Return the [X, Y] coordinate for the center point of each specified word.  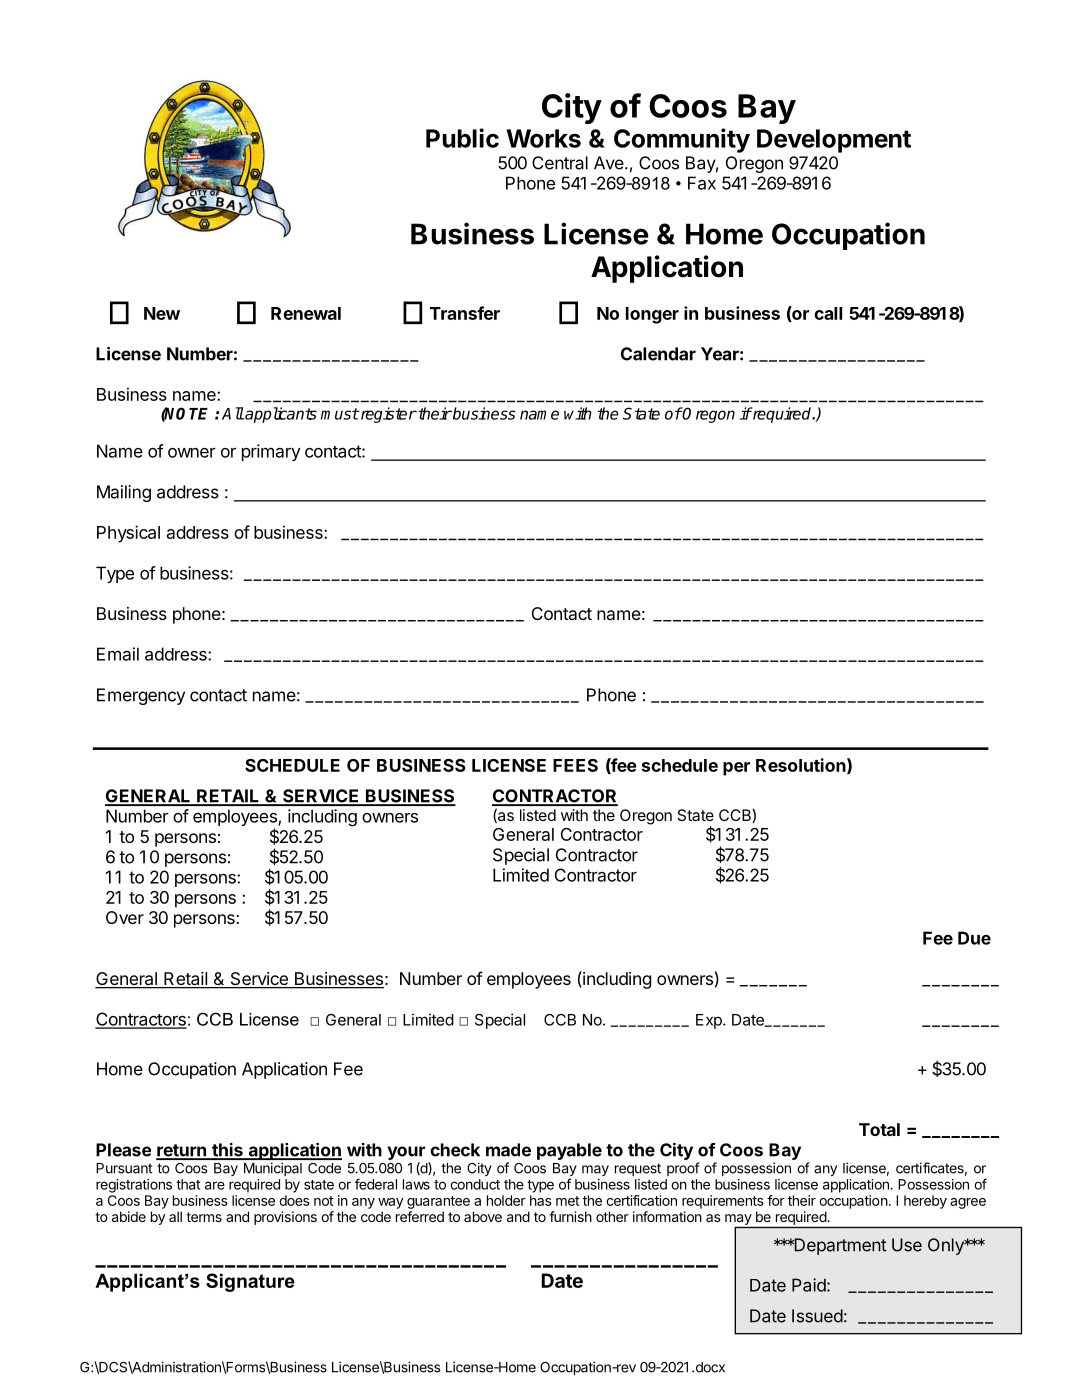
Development [834, 141]
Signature [250, 1282]
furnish [570, 1216]
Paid [810, 1285]
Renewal [306, 313]
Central [560, 163]
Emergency [141, 696]
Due [974, 938]
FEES [575, 765]
